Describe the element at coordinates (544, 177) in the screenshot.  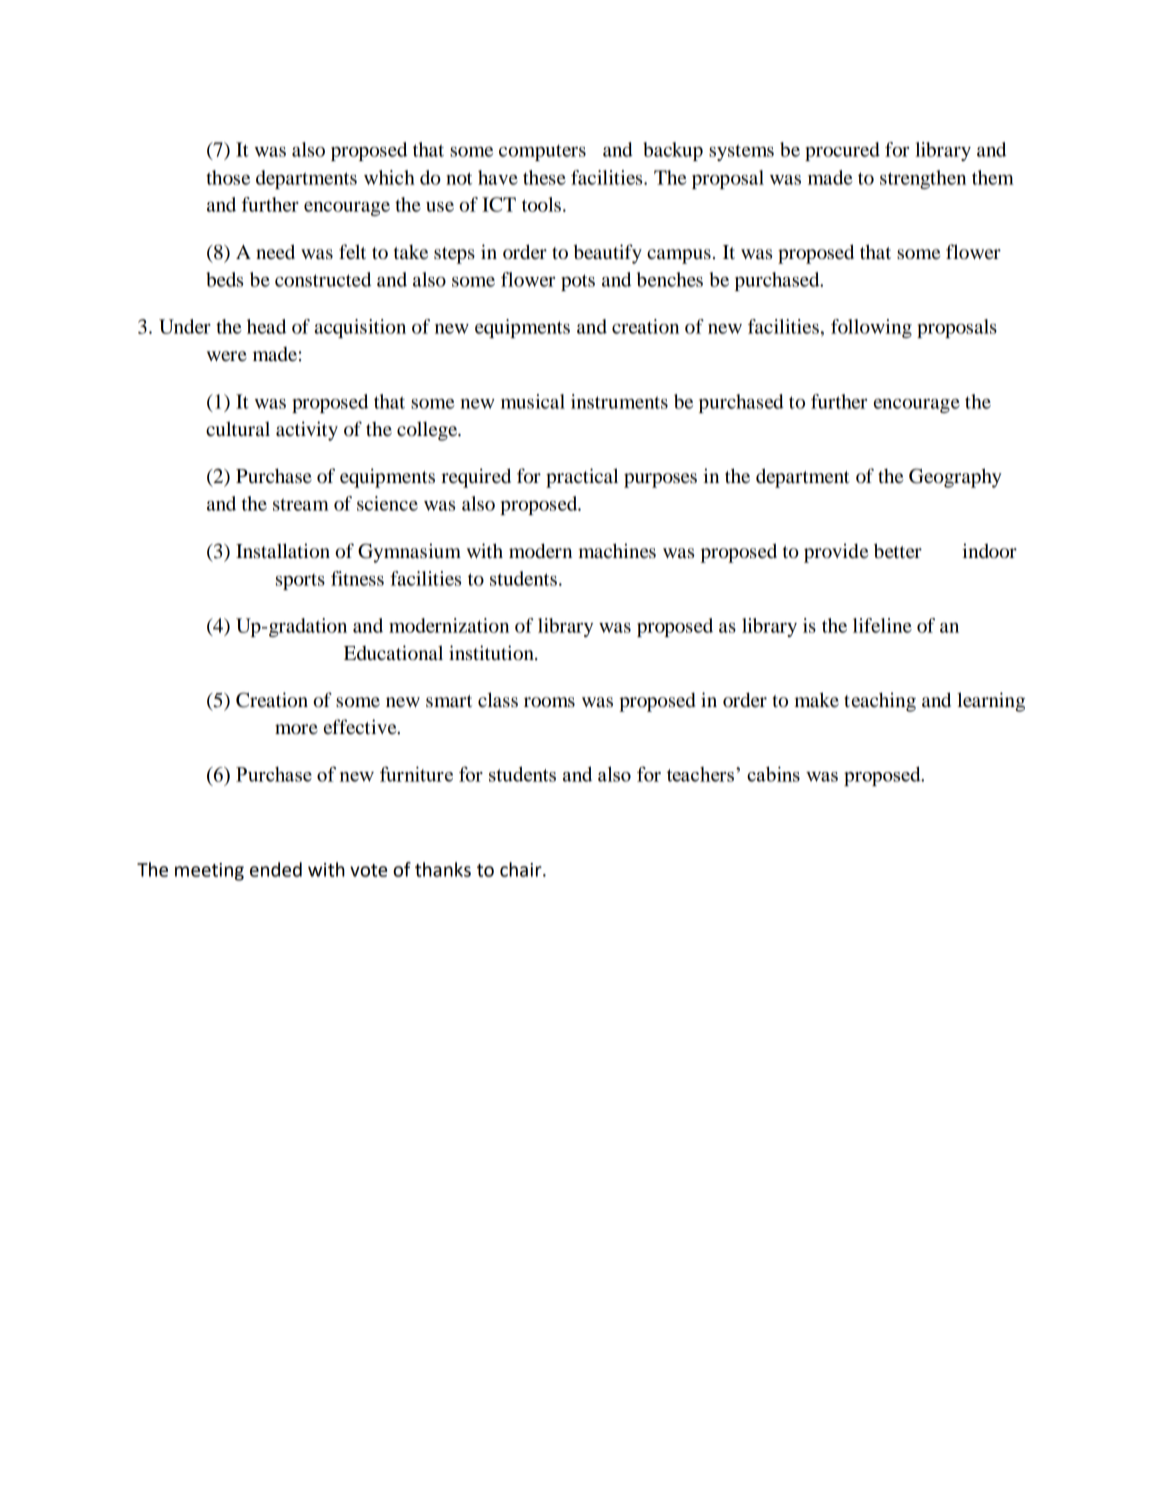
I see `these` at that location.
